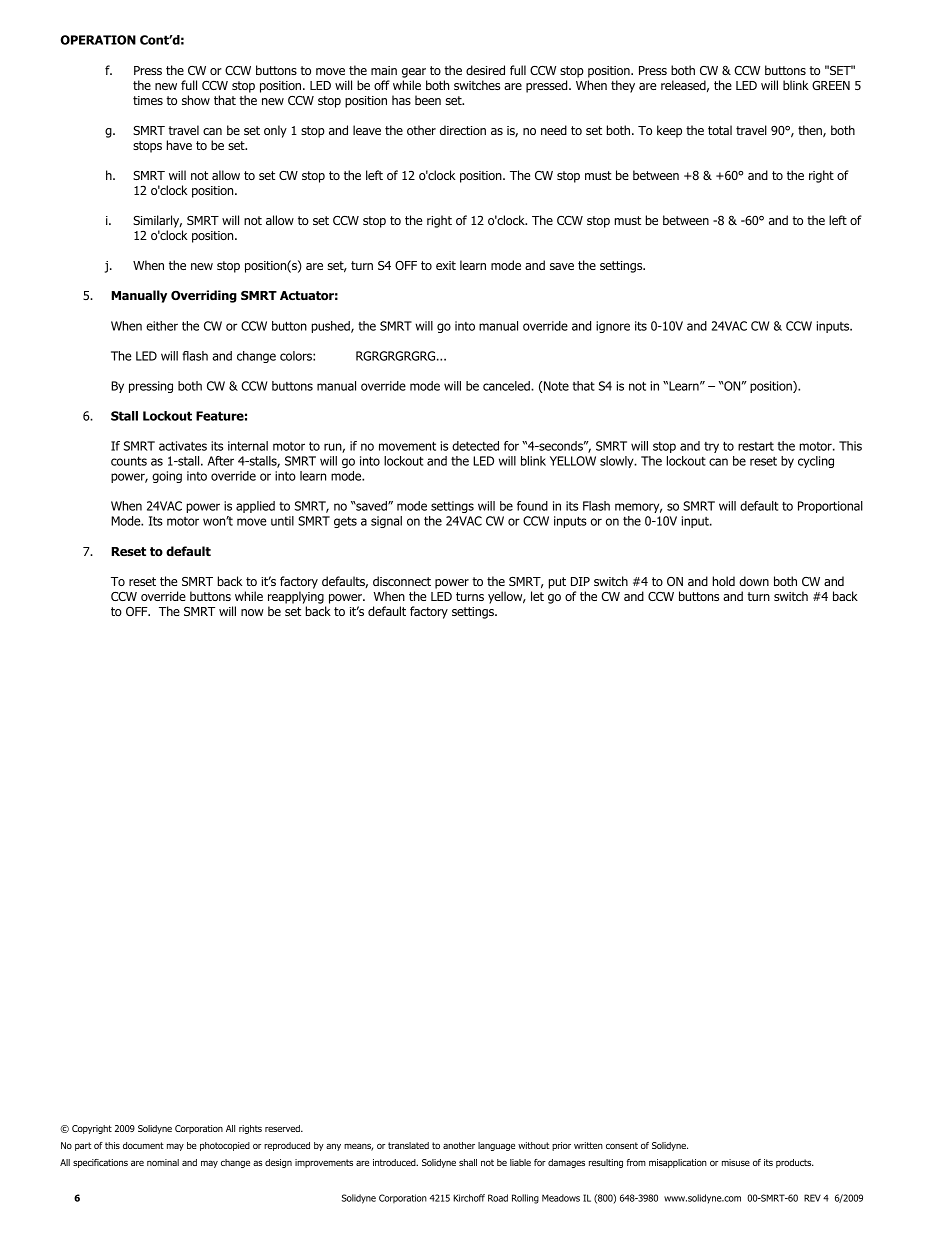 This image has width=952, height=1233. Describe the element at coordinates (485, 70) in the image. I see `desired` at that location.
